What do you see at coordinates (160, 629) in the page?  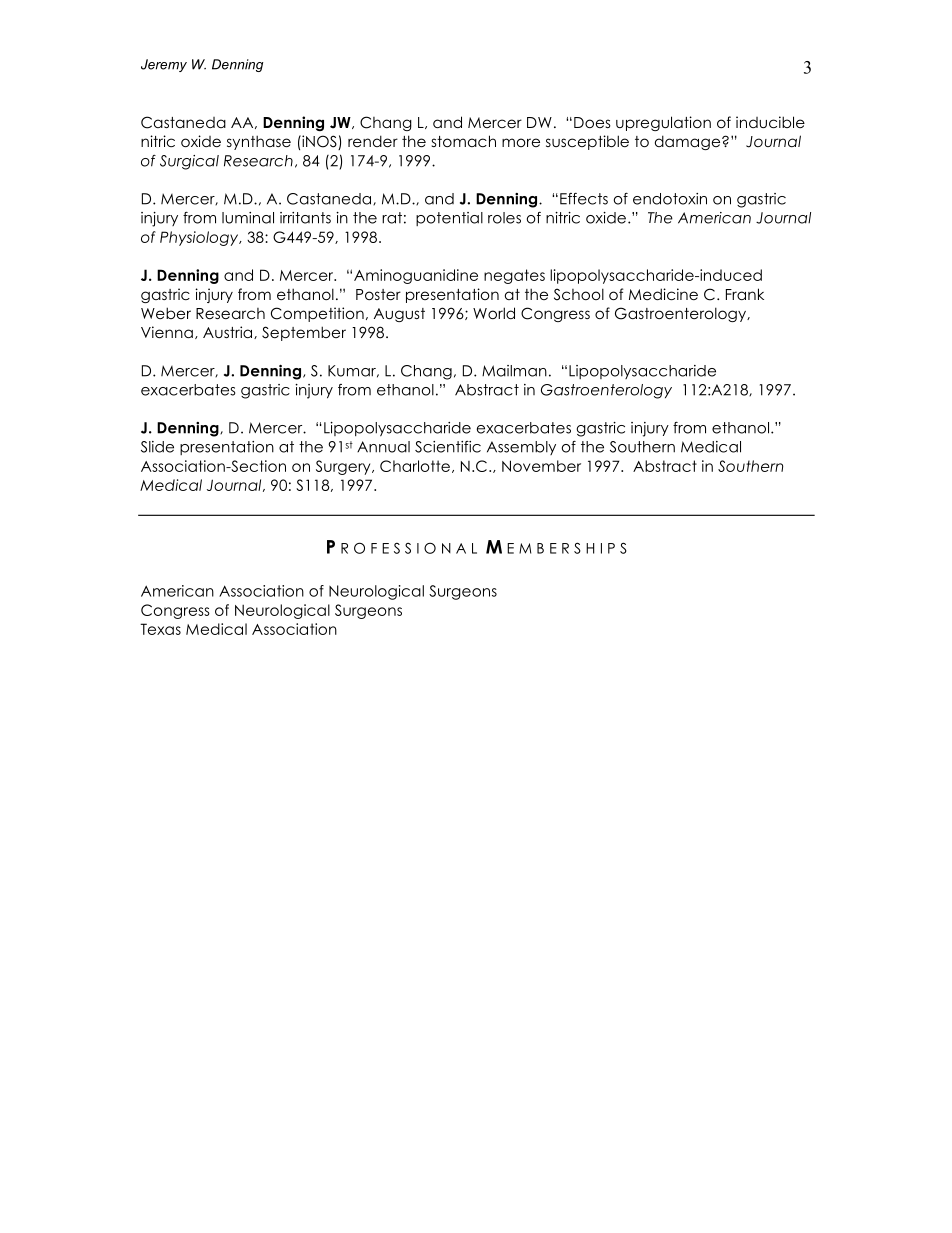 I see `Texas` at bounding box center [160, 629].
